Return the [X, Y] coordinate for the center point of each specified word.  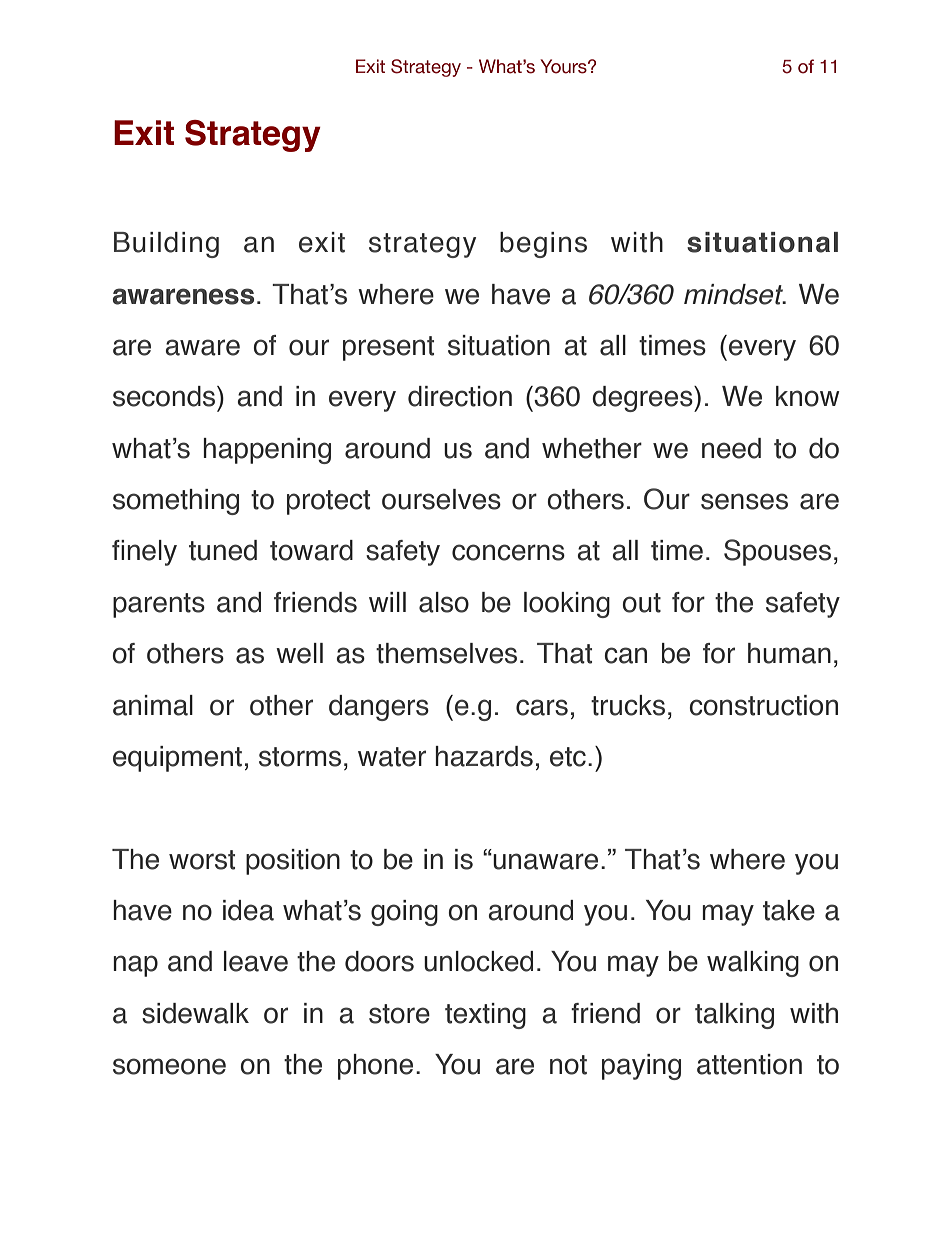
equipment [177, 759]
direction [460, 396]
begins [543, 245]
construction [763, 705]
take [789, 910]
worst [202, 860]
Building [166, 245]
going [404, 913]
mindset [735, 294]
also [444, 602]
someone [169, 1066]
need [731, 448]
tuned [223, 550]
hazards [484, 756]
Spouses [777, 552]
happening [267, 451]
